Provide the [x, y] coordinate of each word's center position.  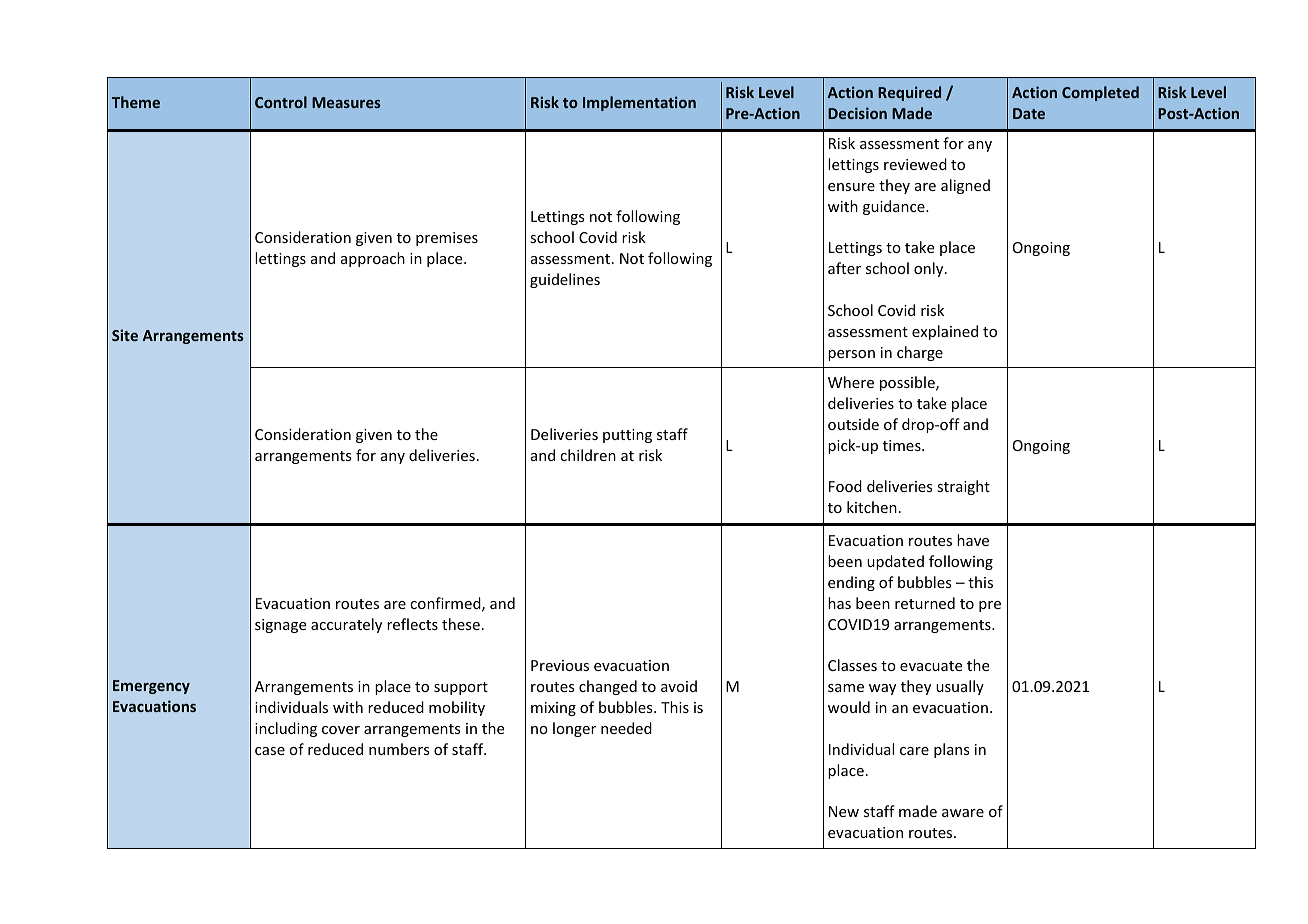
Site [125, 335]
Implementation [639, 103]
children [588, 455]
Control [281, 102]
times [903, 445]
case [270, 751]
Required [909, 93]
